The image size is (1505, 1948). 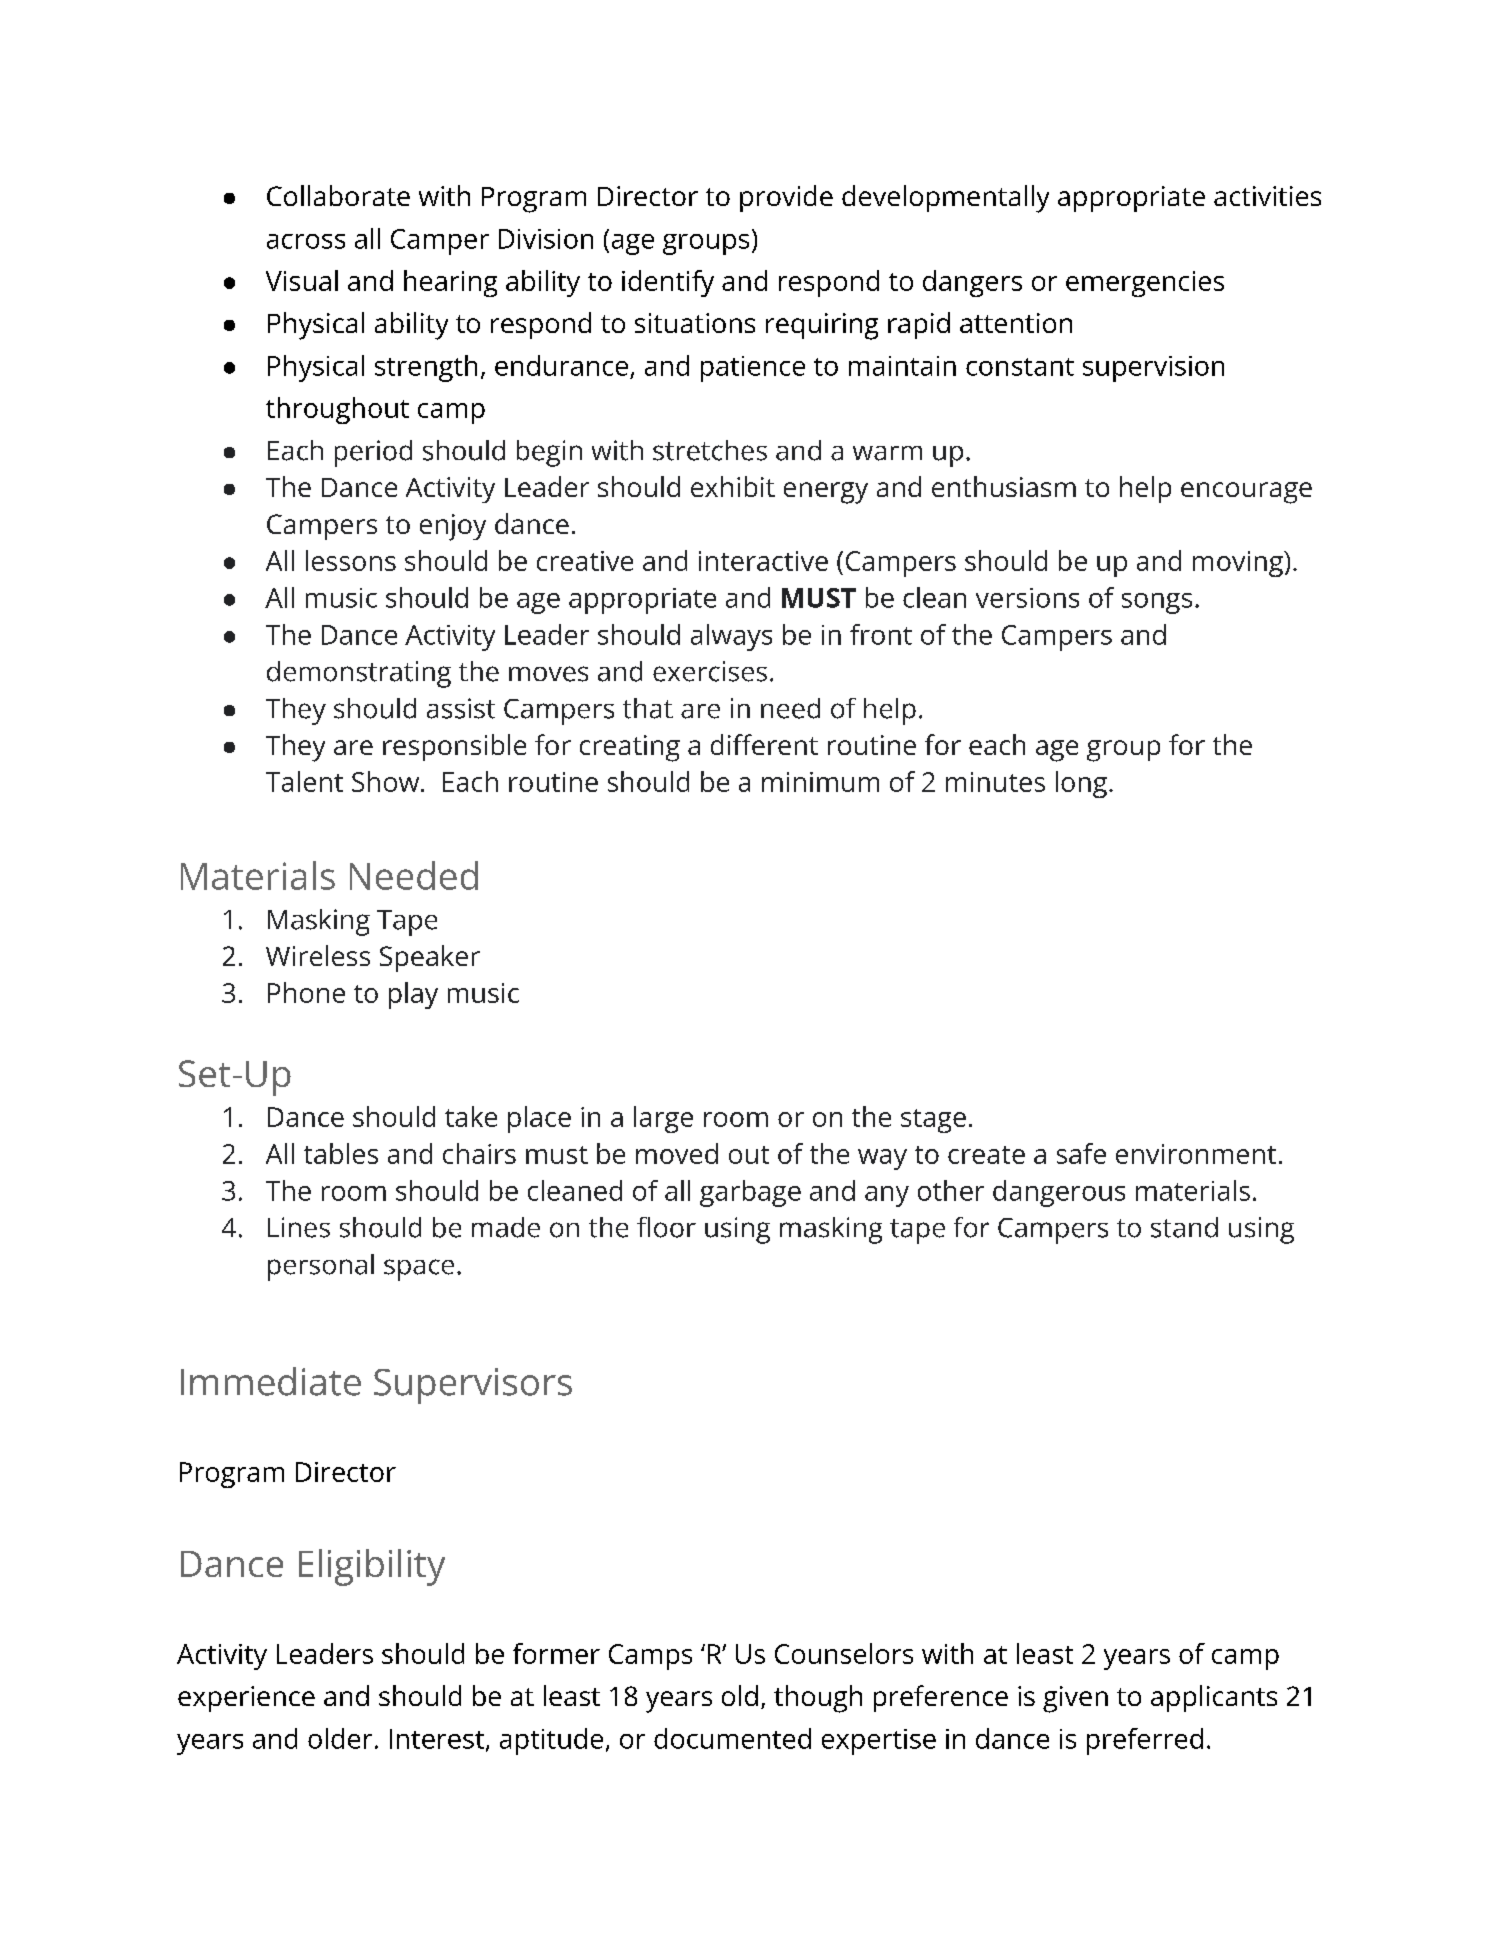 I want to click on provide, so click(x=786, y=198).
